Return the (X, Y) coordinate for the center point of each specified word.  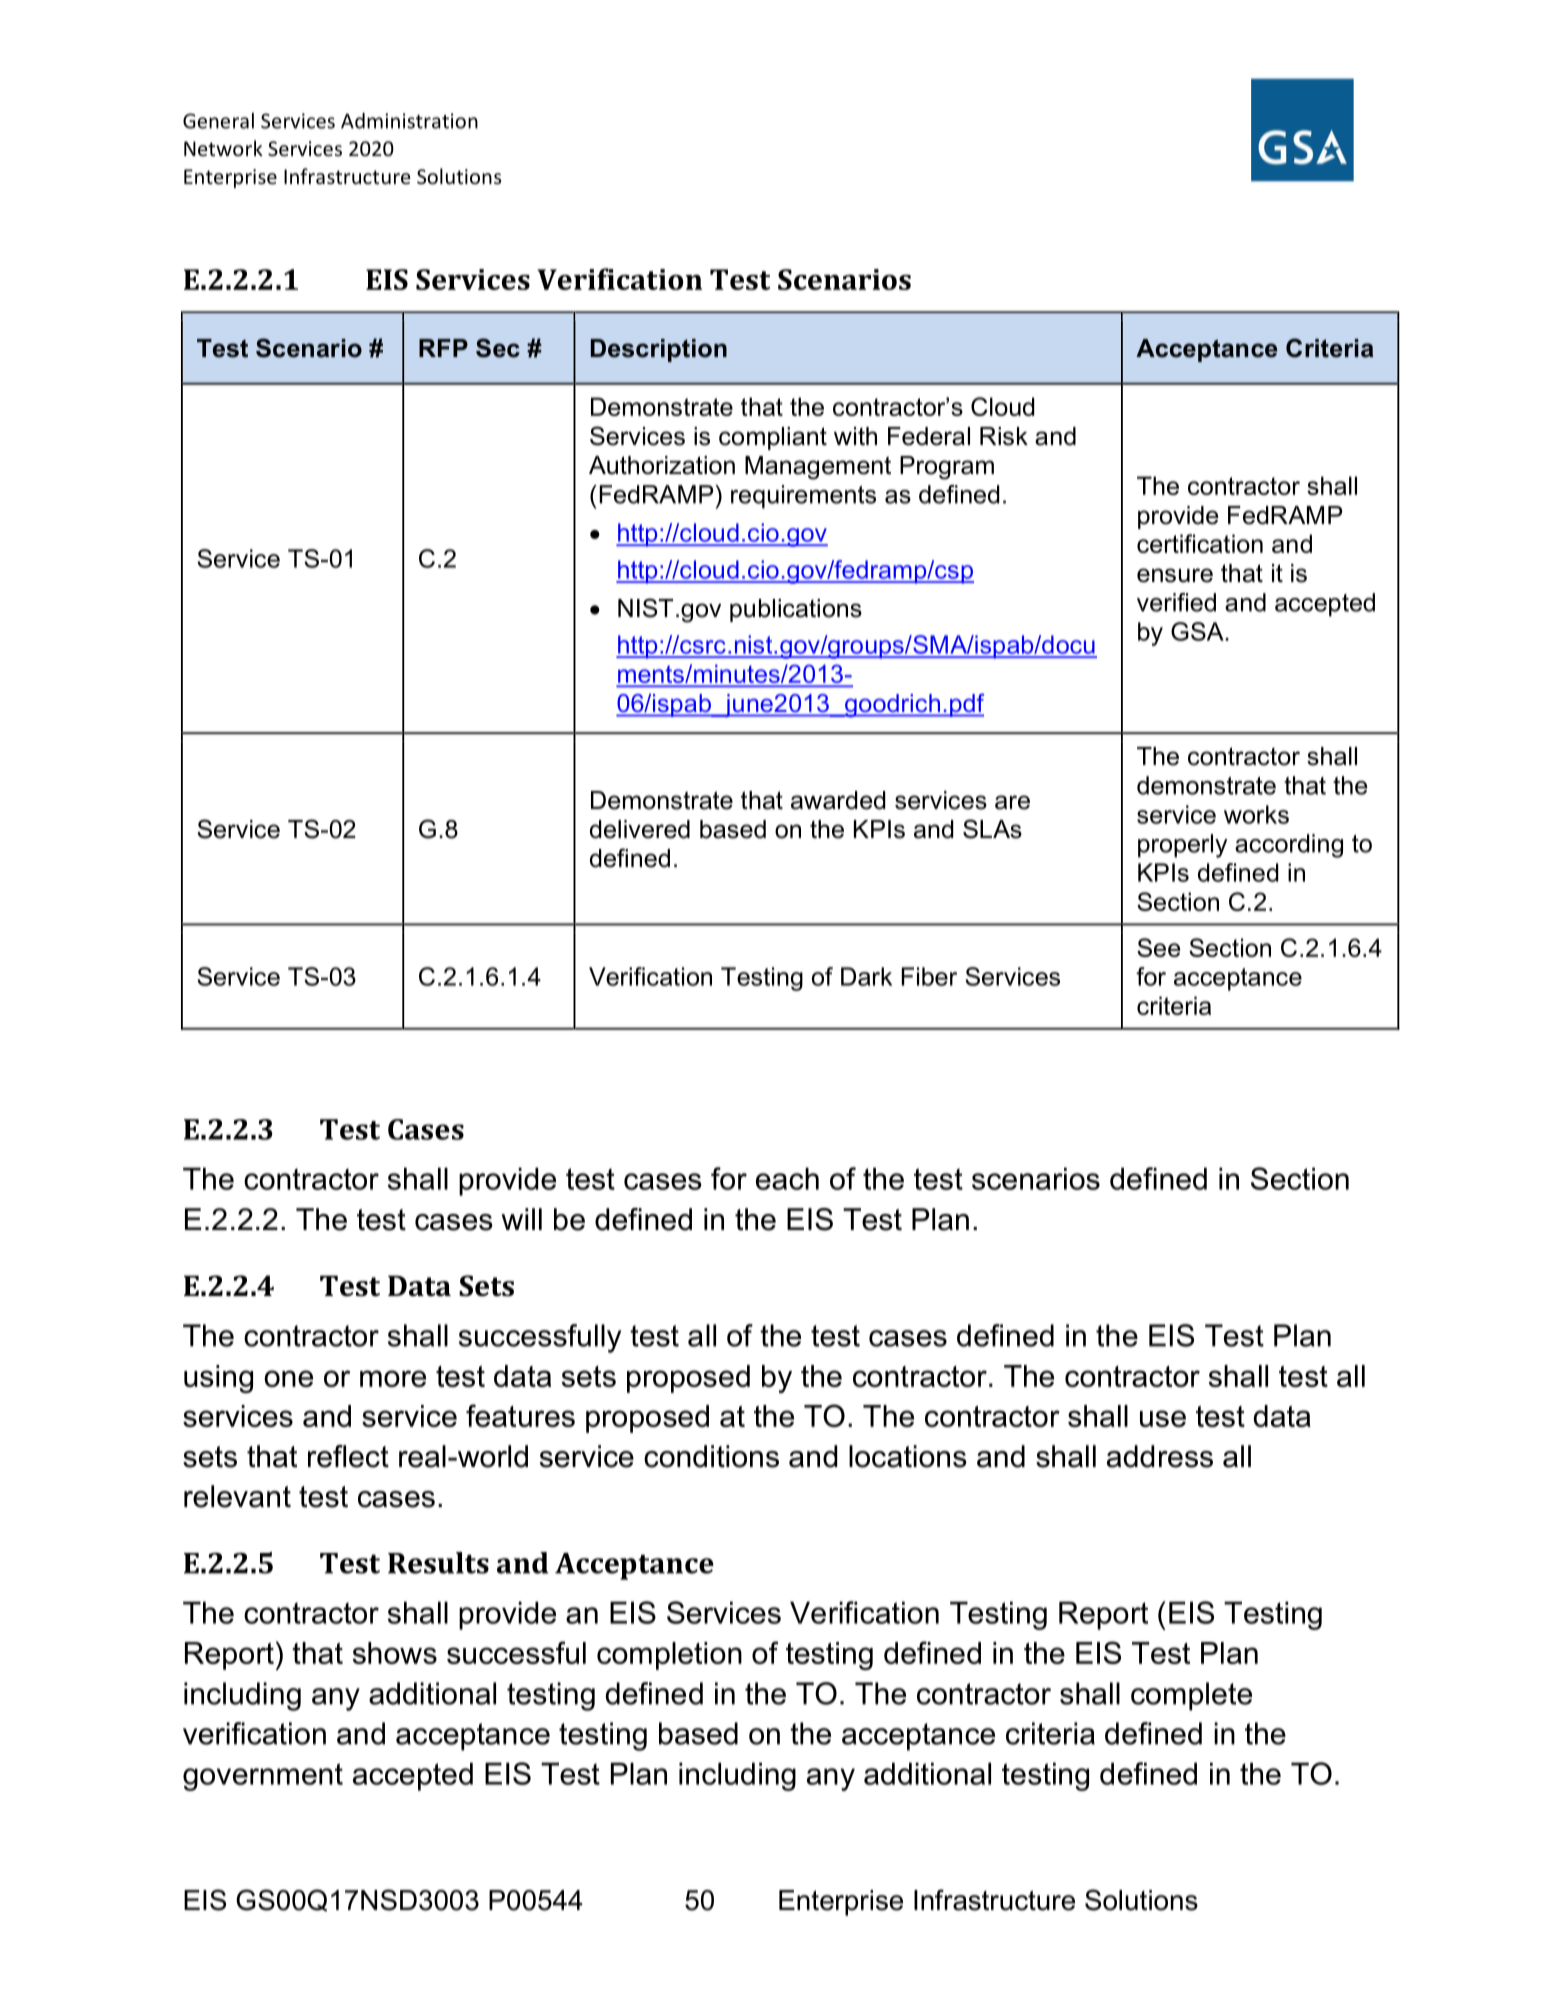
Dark (866, 976)
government (263, 1777)
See (1158, 947)
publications (796, 610)
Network (223, 148)
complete (1191, 1696)
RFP (443, 348)
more (393, 1378)
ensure (1175, 575)
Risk (1004, 436)
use (1163, 1418)
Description (659, 350)
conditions (711, 1456)
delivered (640, 829)
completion (669, 1656)
